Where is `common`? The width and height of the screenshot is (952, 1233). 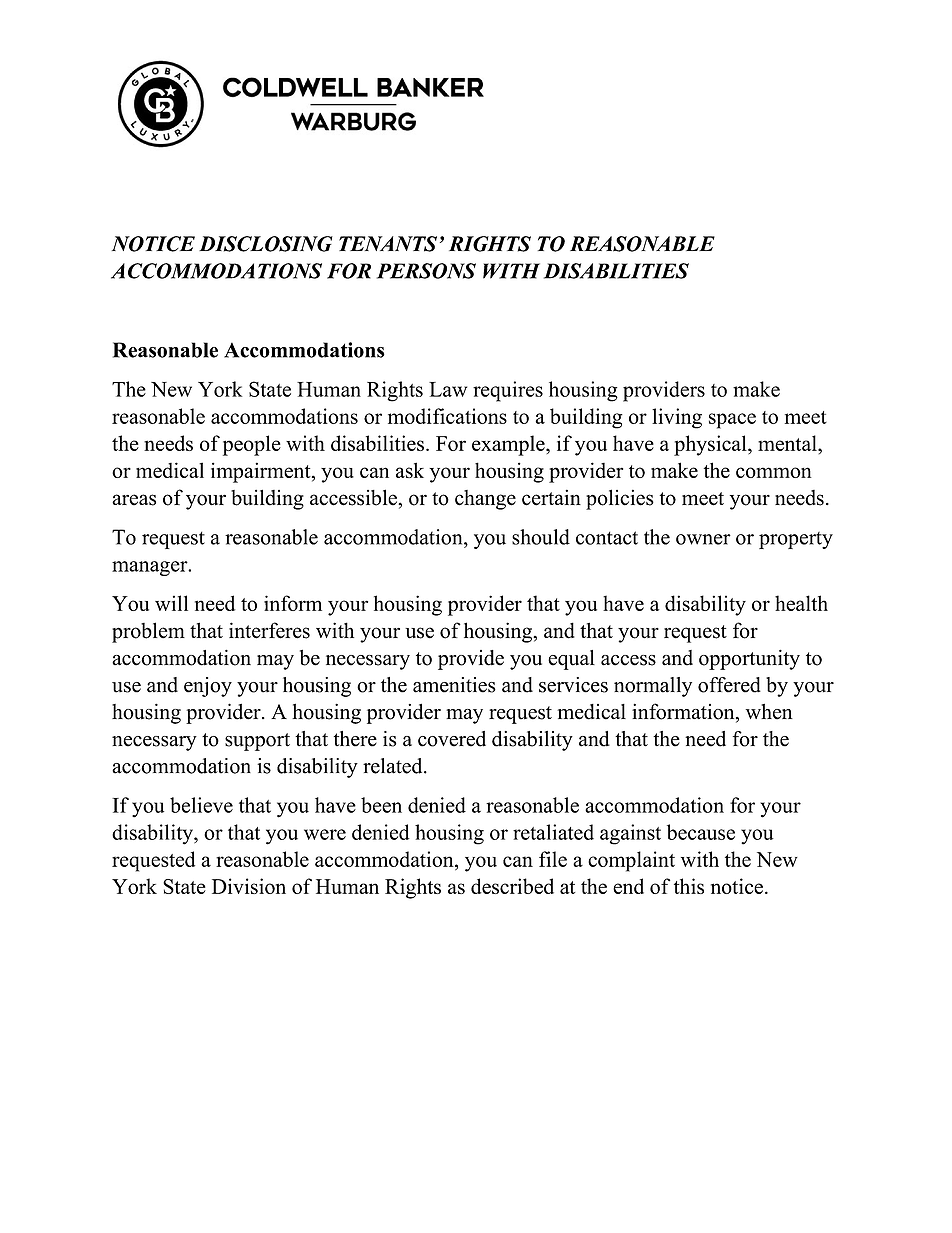
common is located at coordinates (774, 472).
